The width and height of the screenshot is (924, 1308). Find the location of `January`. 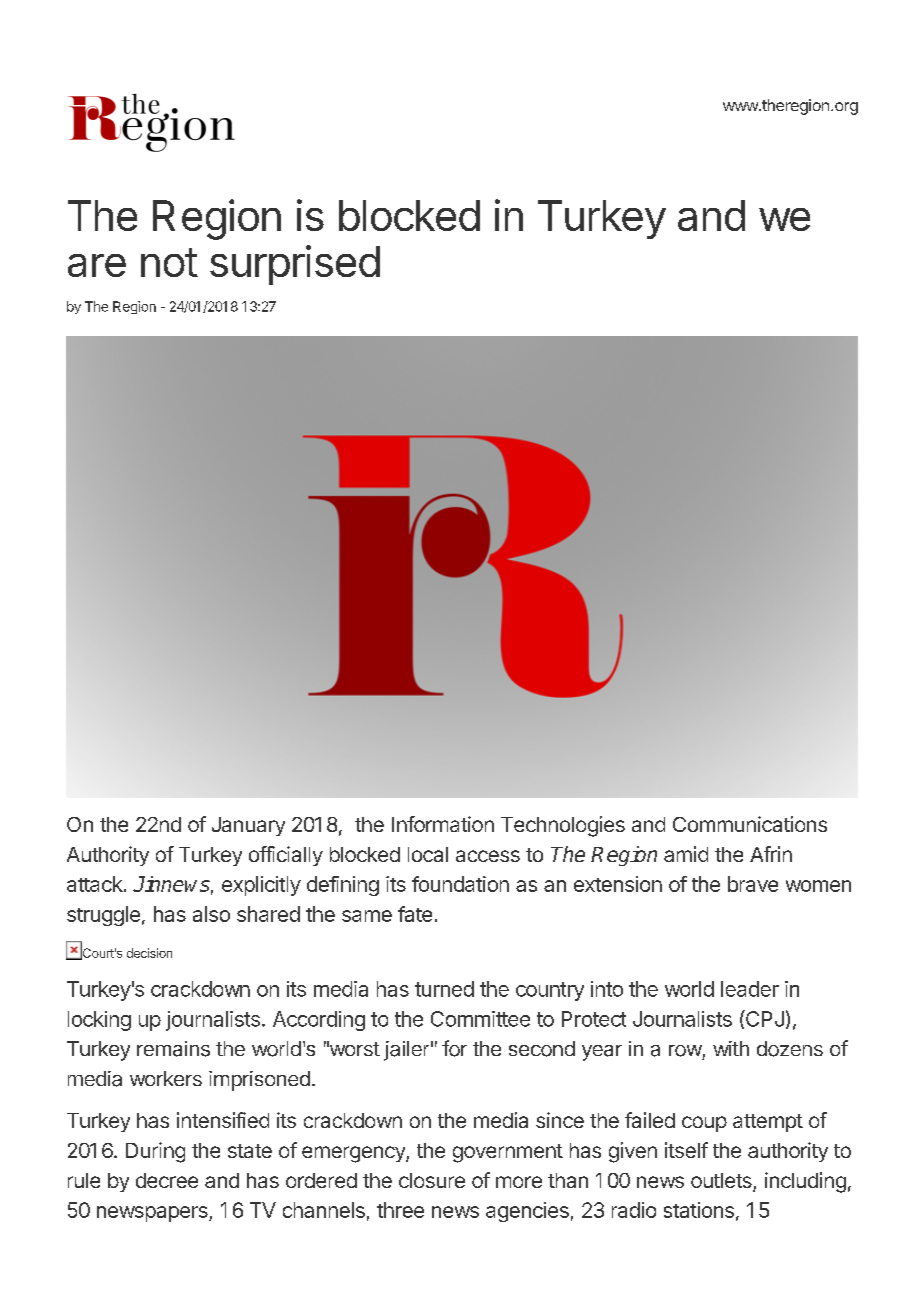

January is located at coordinates (248, 826).
